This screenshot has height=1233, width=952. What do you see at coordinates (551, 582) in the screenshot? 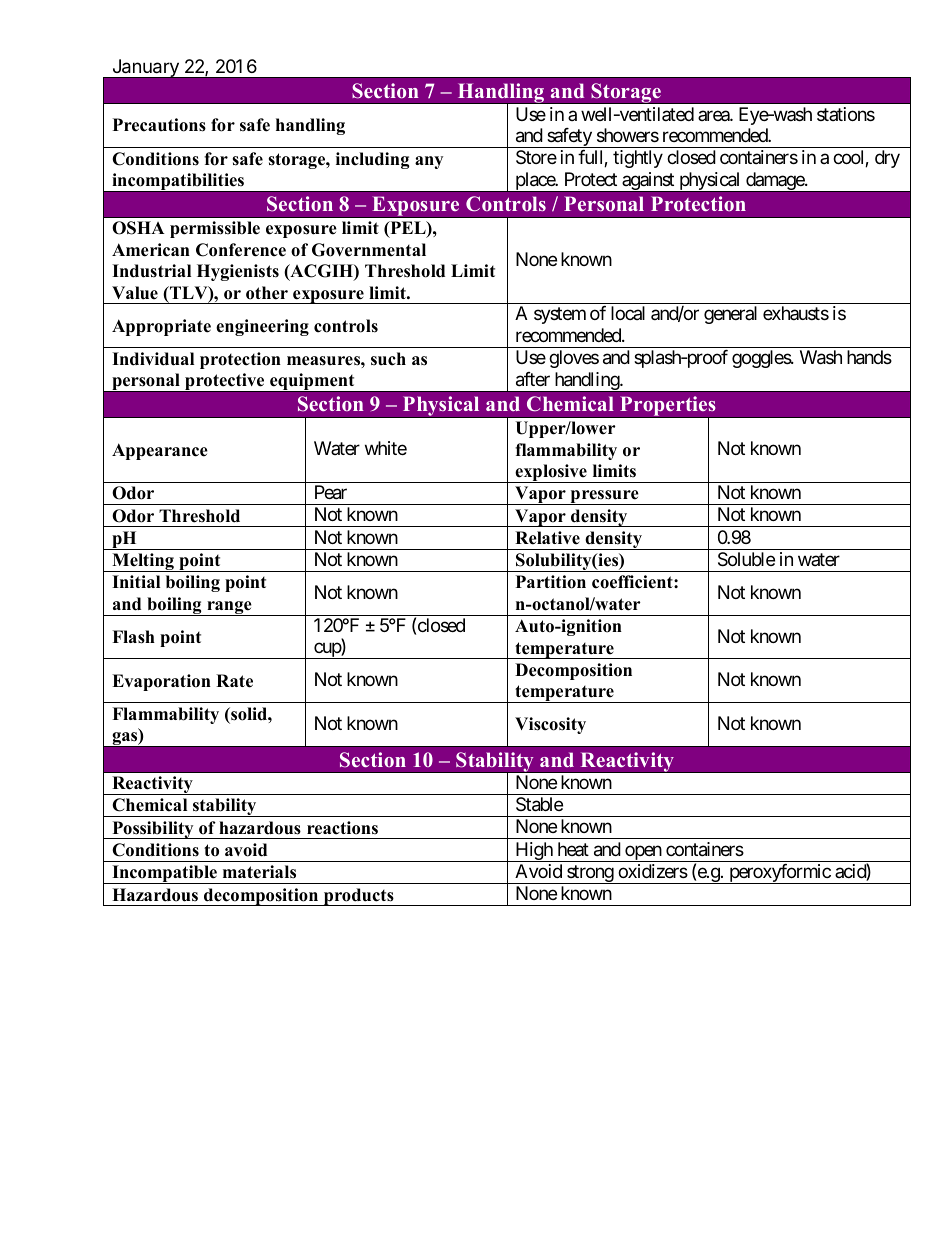
I see `Partition` at bounding box center [551, 582].
